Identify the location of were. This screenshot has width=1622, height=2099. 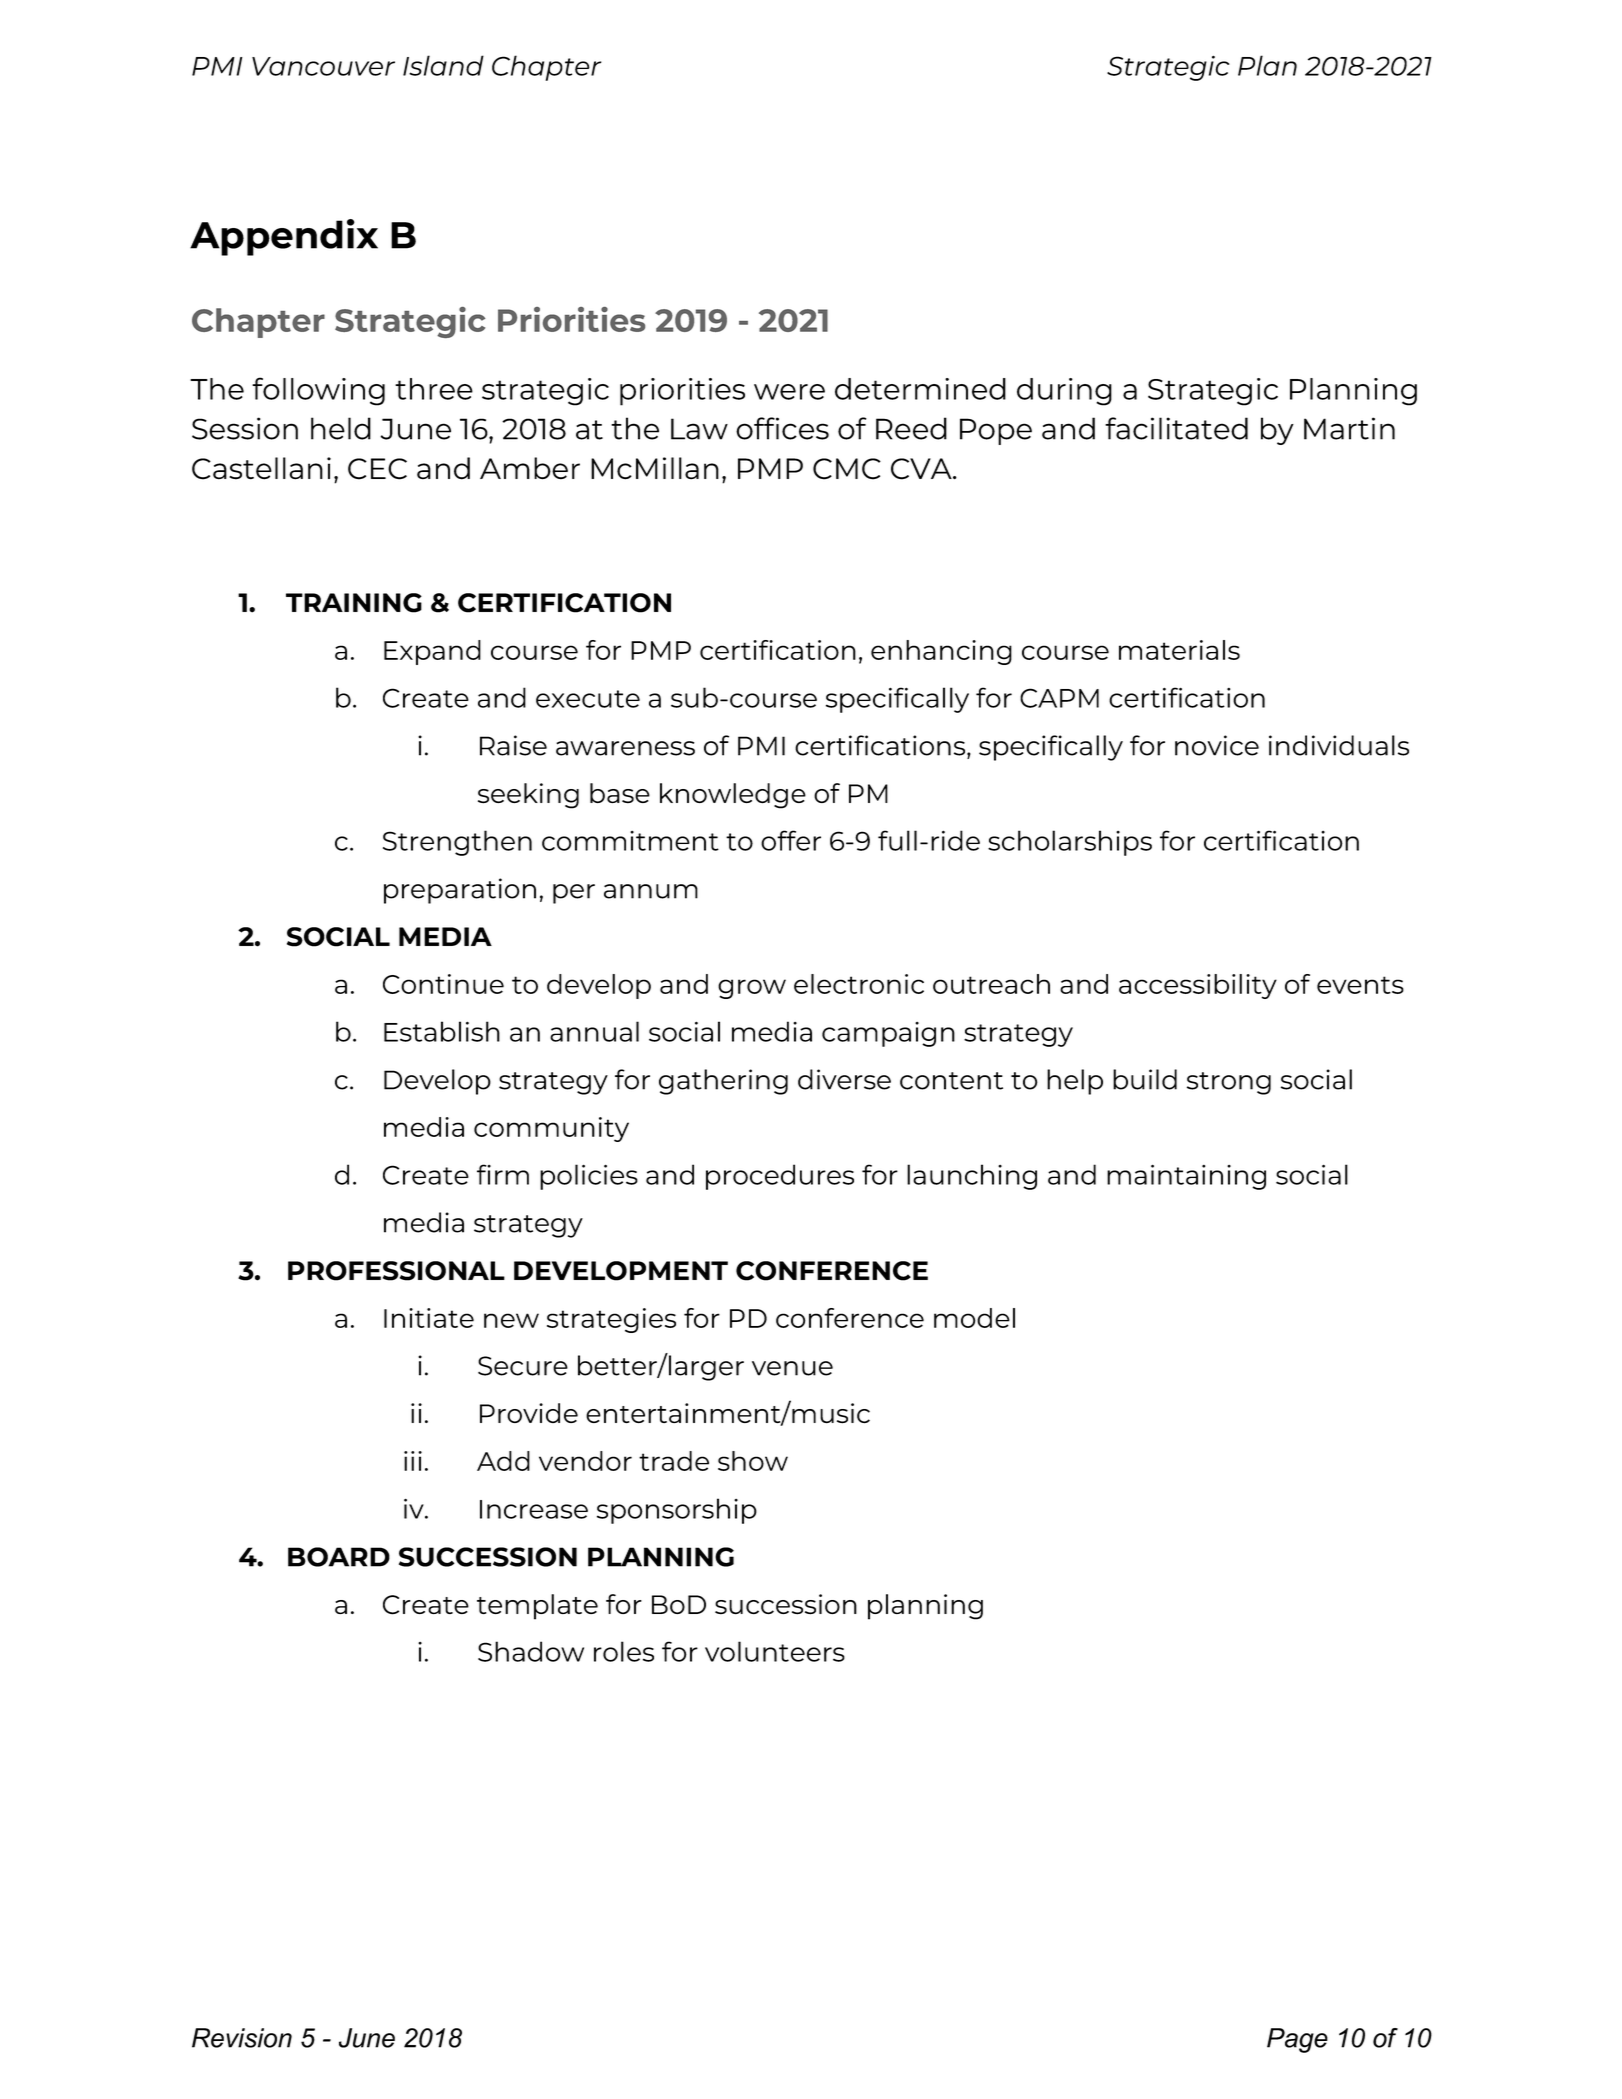
(789, 392).
